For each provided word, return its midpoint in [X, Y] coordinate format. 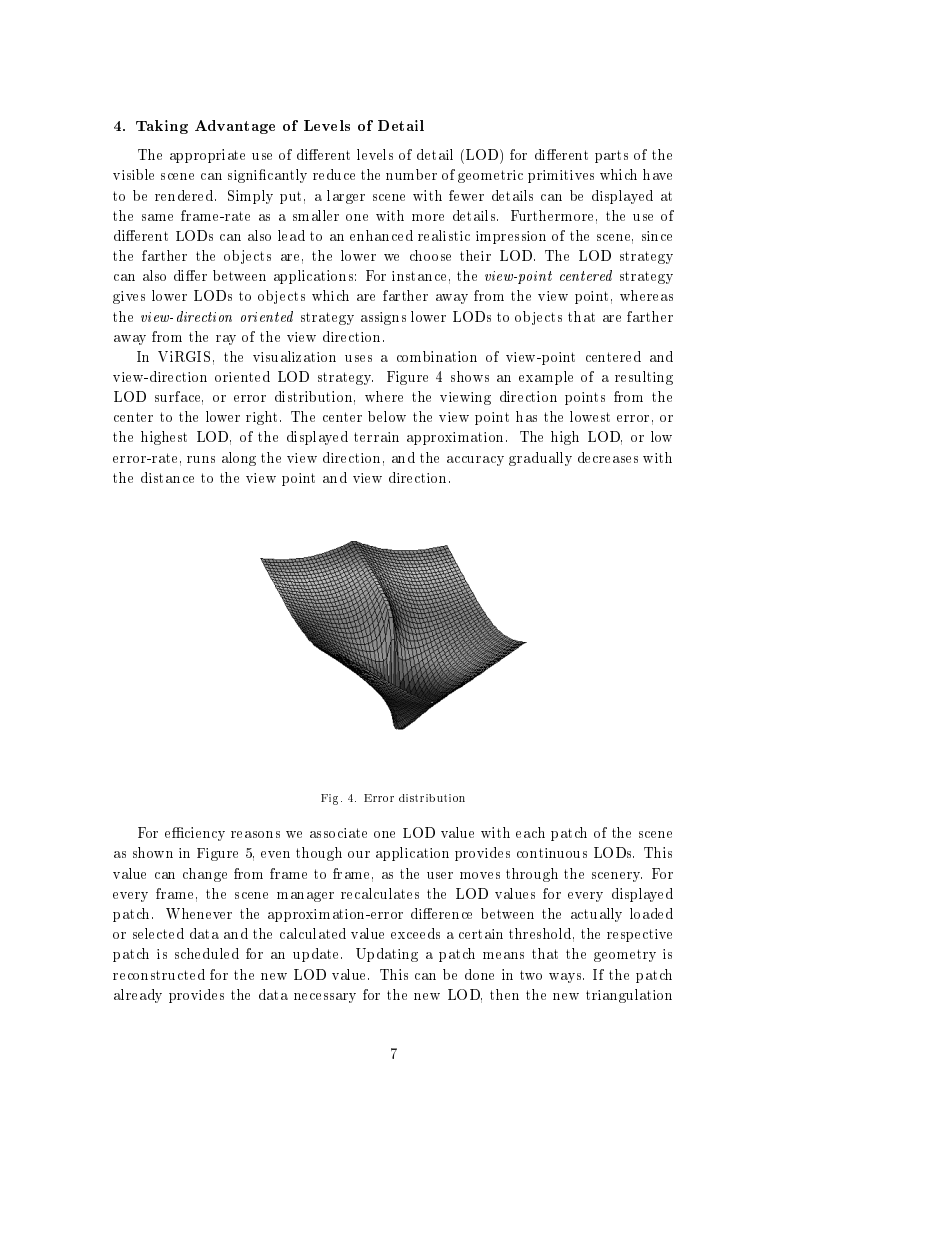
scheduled [207, 953]
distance [167, 477]
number [411, 174]
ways [566, 978]
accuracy [475, 461]
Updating [387, 955]
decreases [608, 457]
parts [611, 156]
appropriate [207, 156]
